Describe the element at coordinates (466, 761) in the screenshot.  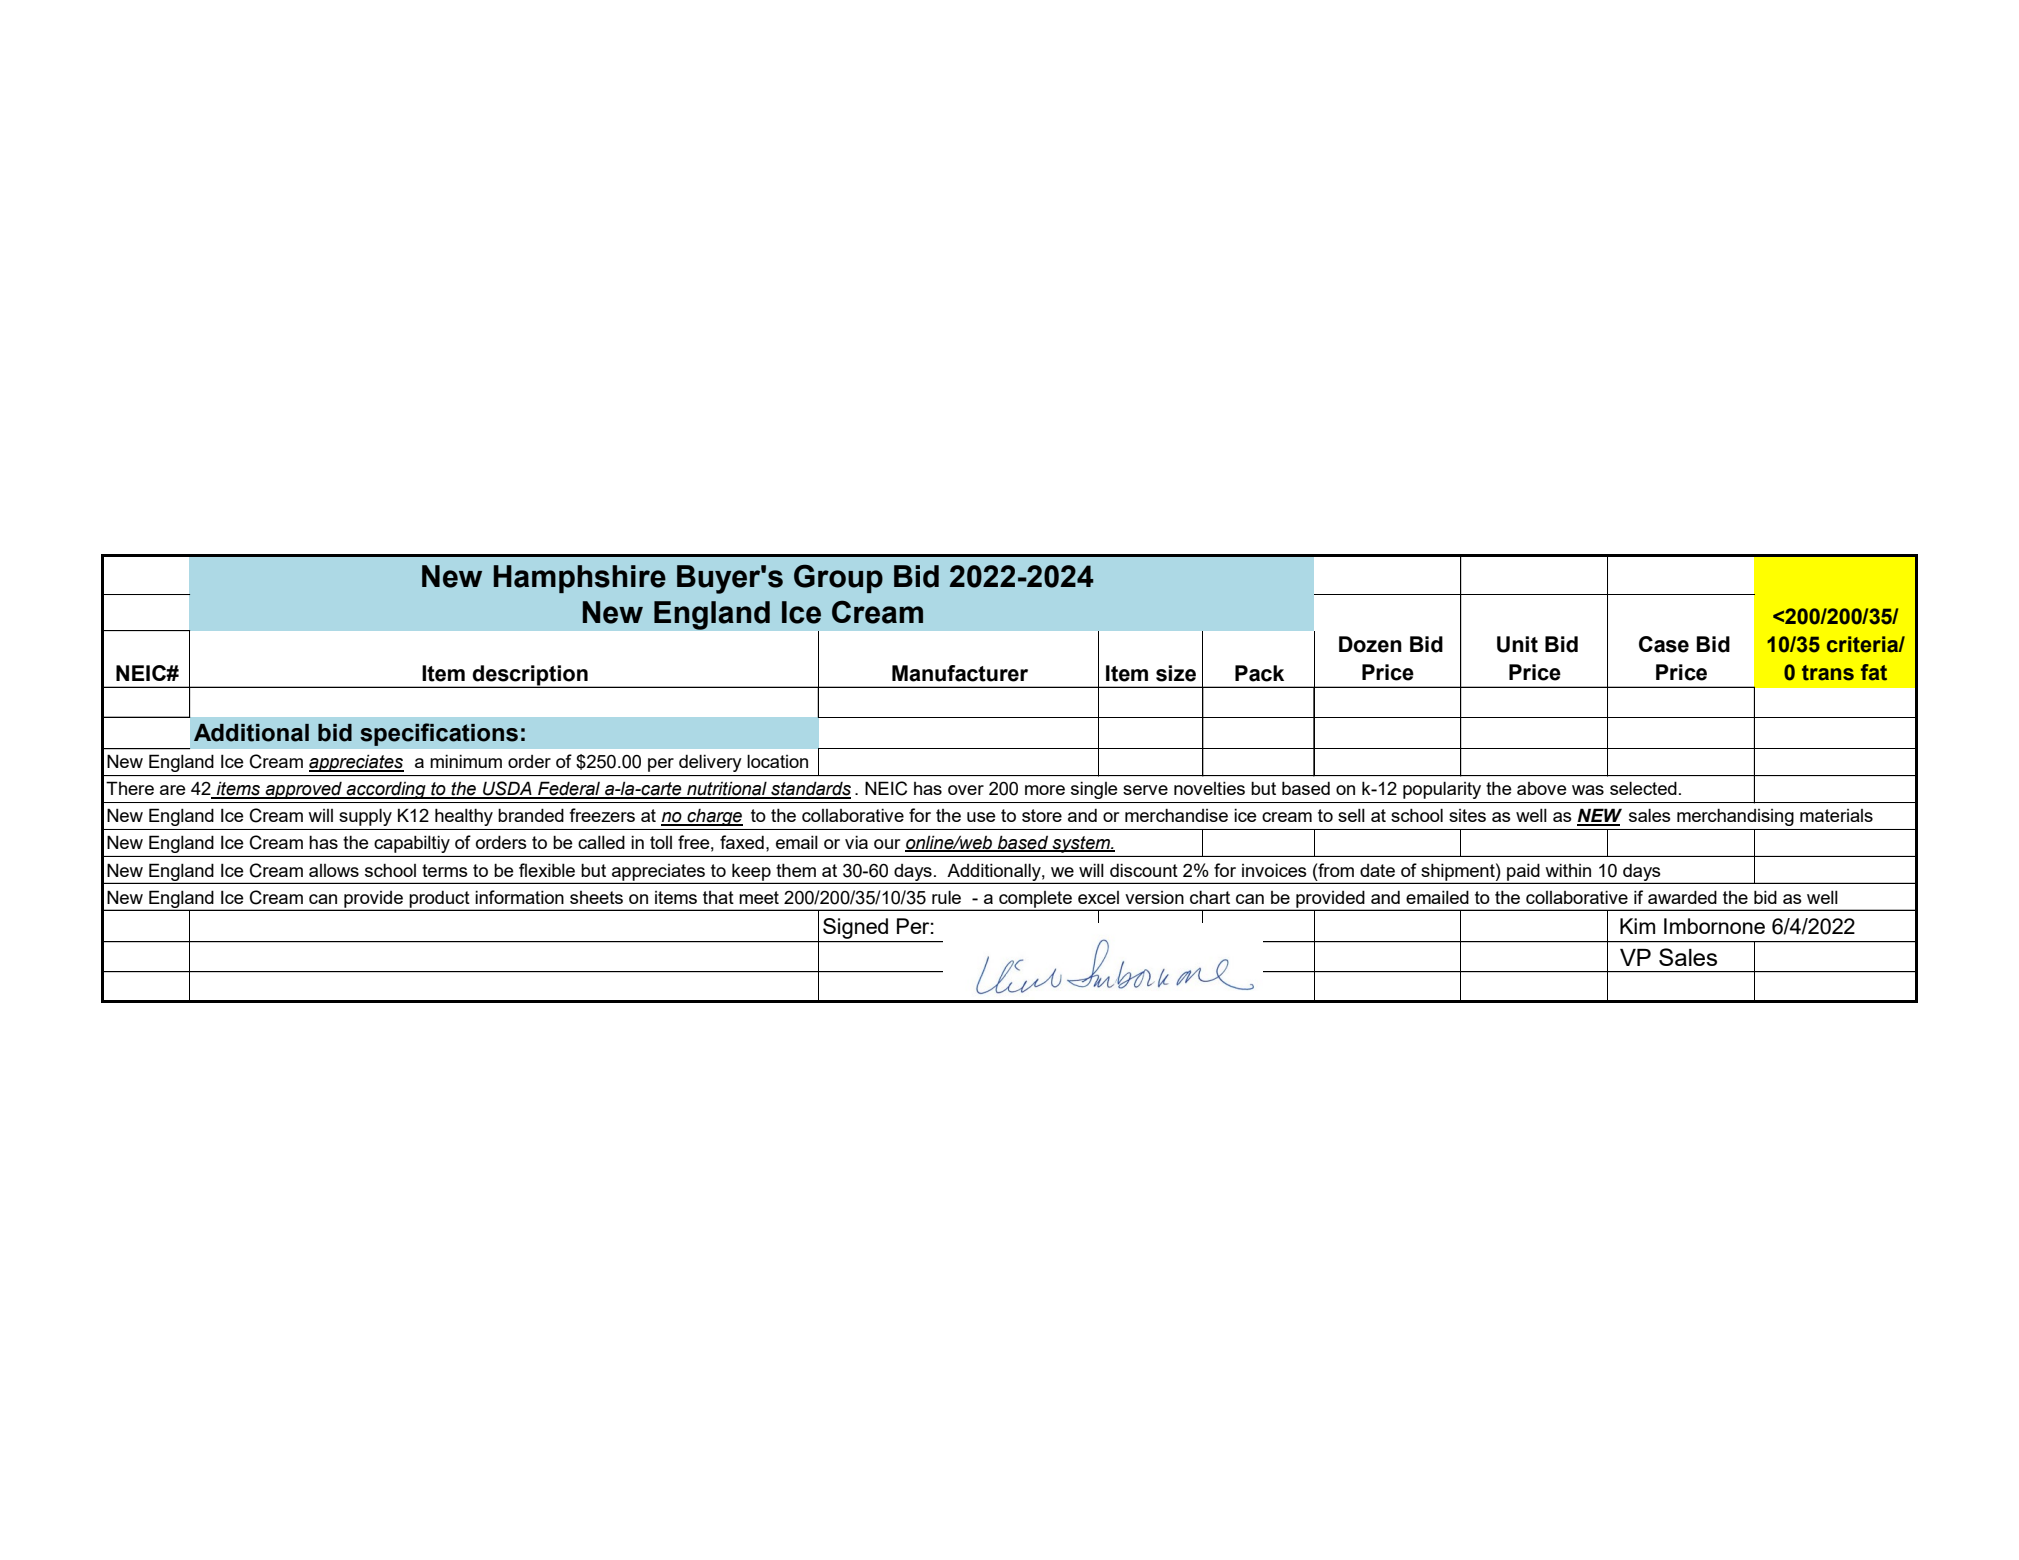
I see `minimum` at that location.
